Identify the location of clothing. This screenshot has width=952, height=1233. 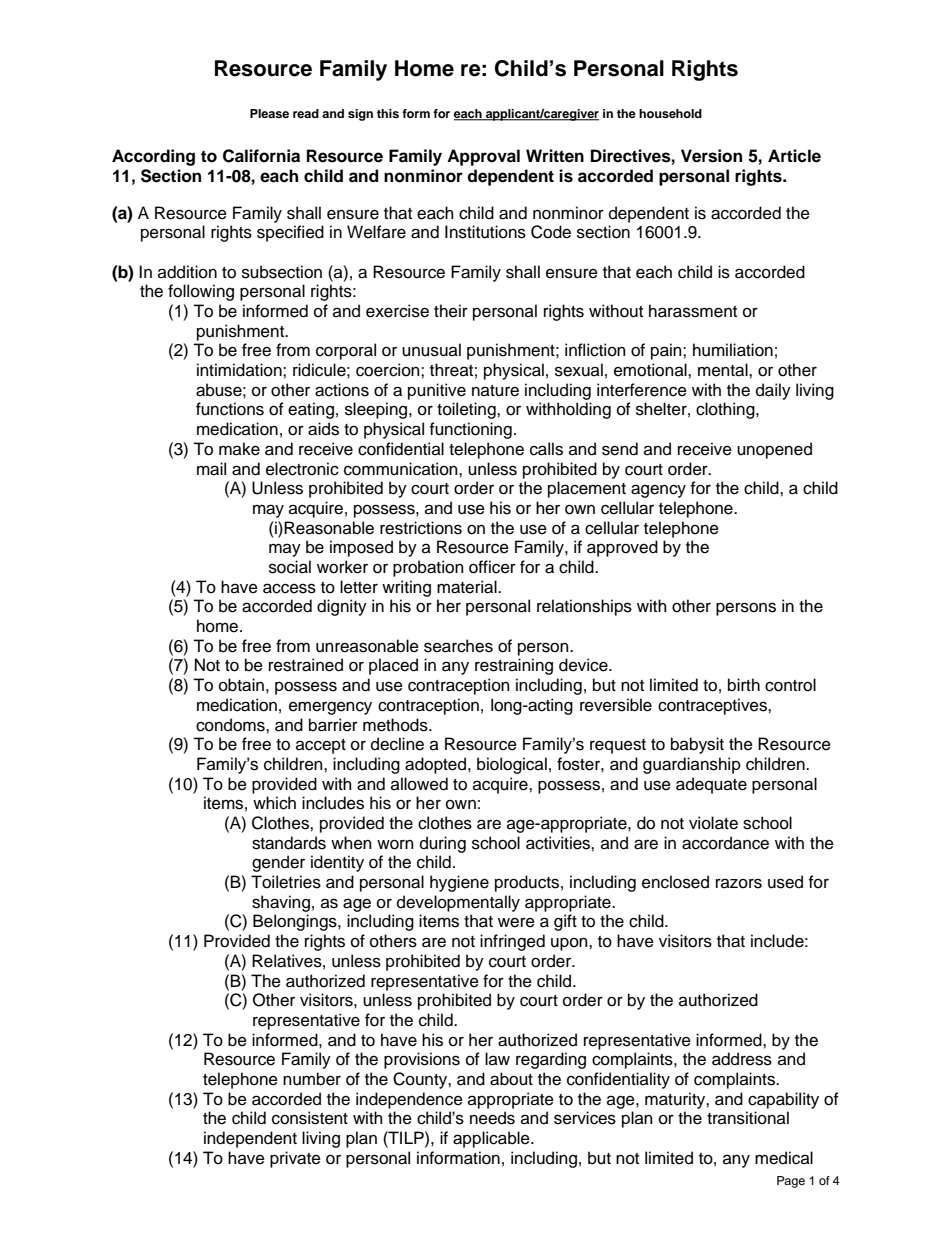
(726, 410).
